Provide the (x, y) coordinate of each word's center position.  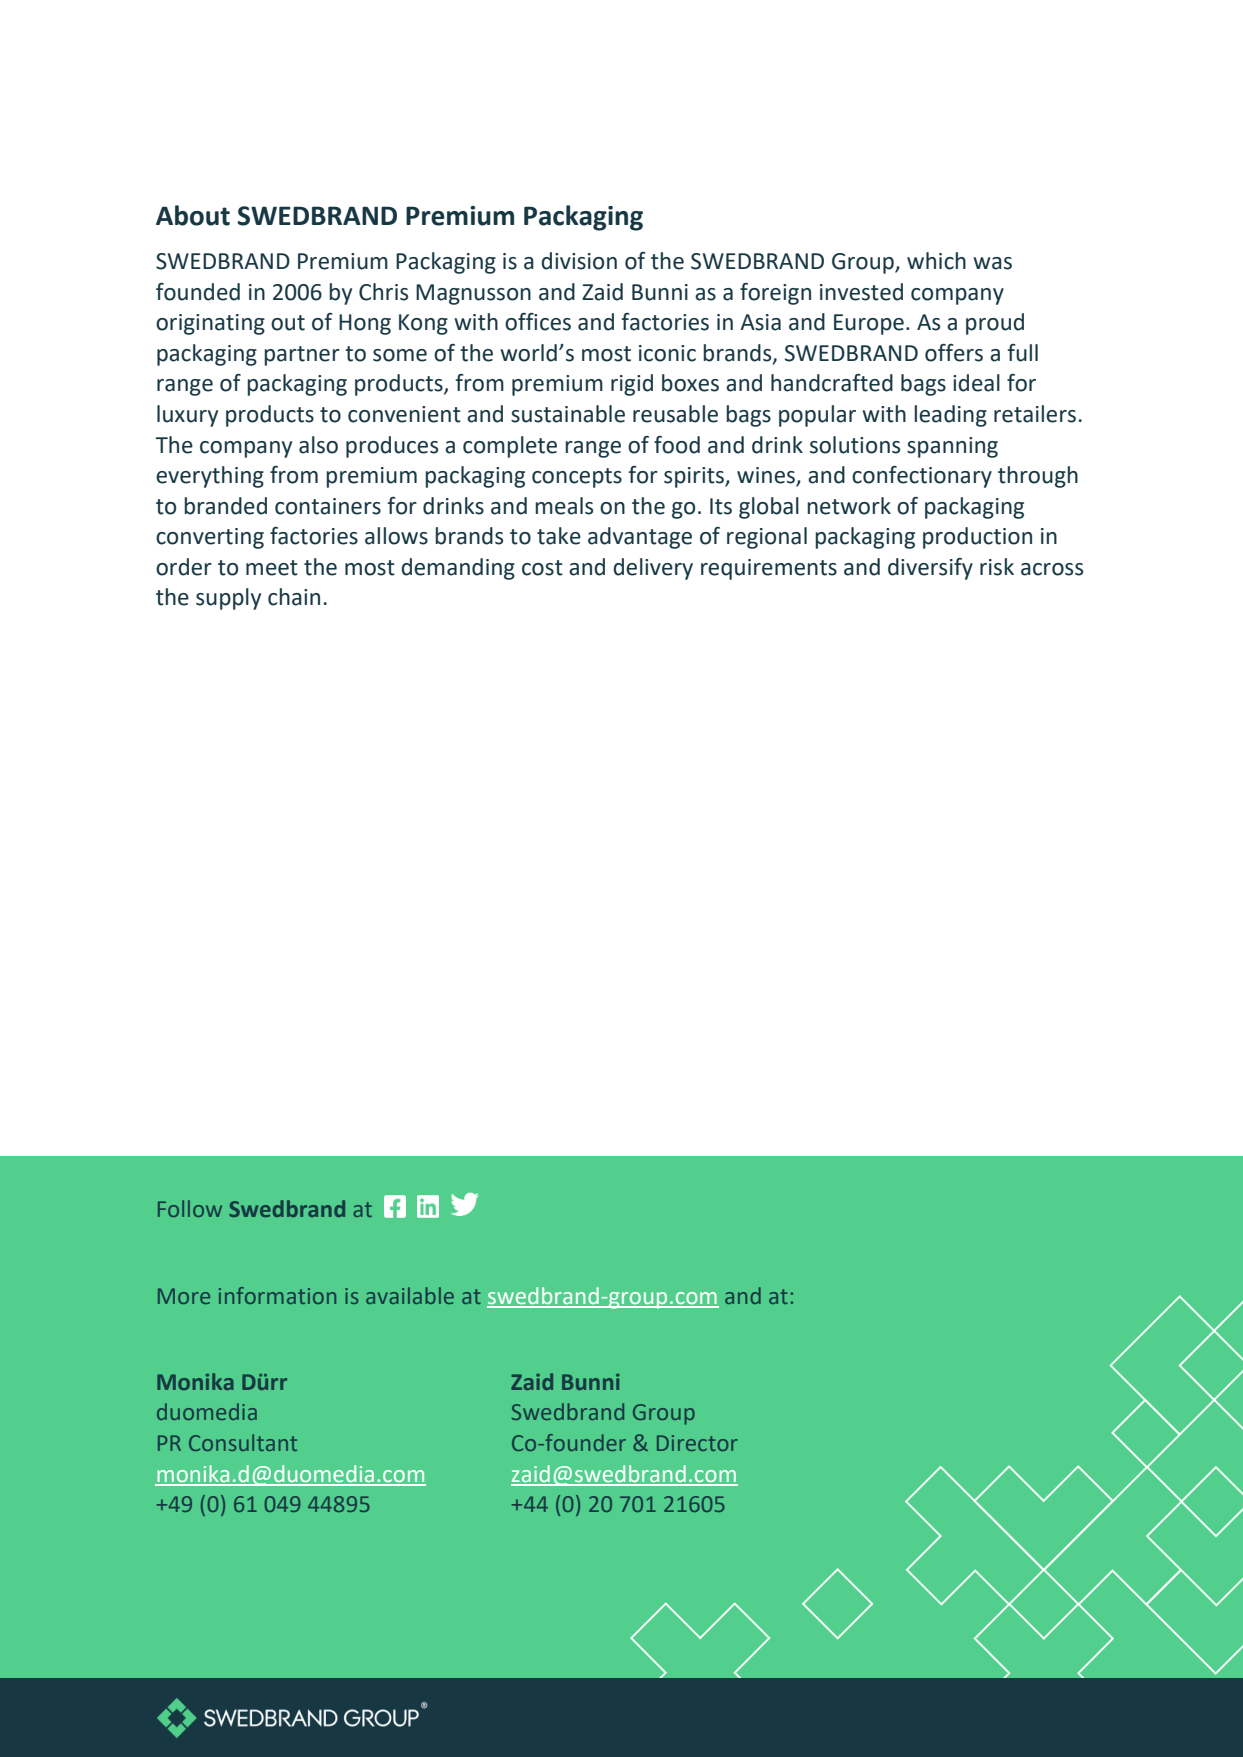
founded (198, 292)
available (410, 1295)
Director (697, 1443)
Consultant (243, 1442)
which (936, 261)
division (579, 261)
